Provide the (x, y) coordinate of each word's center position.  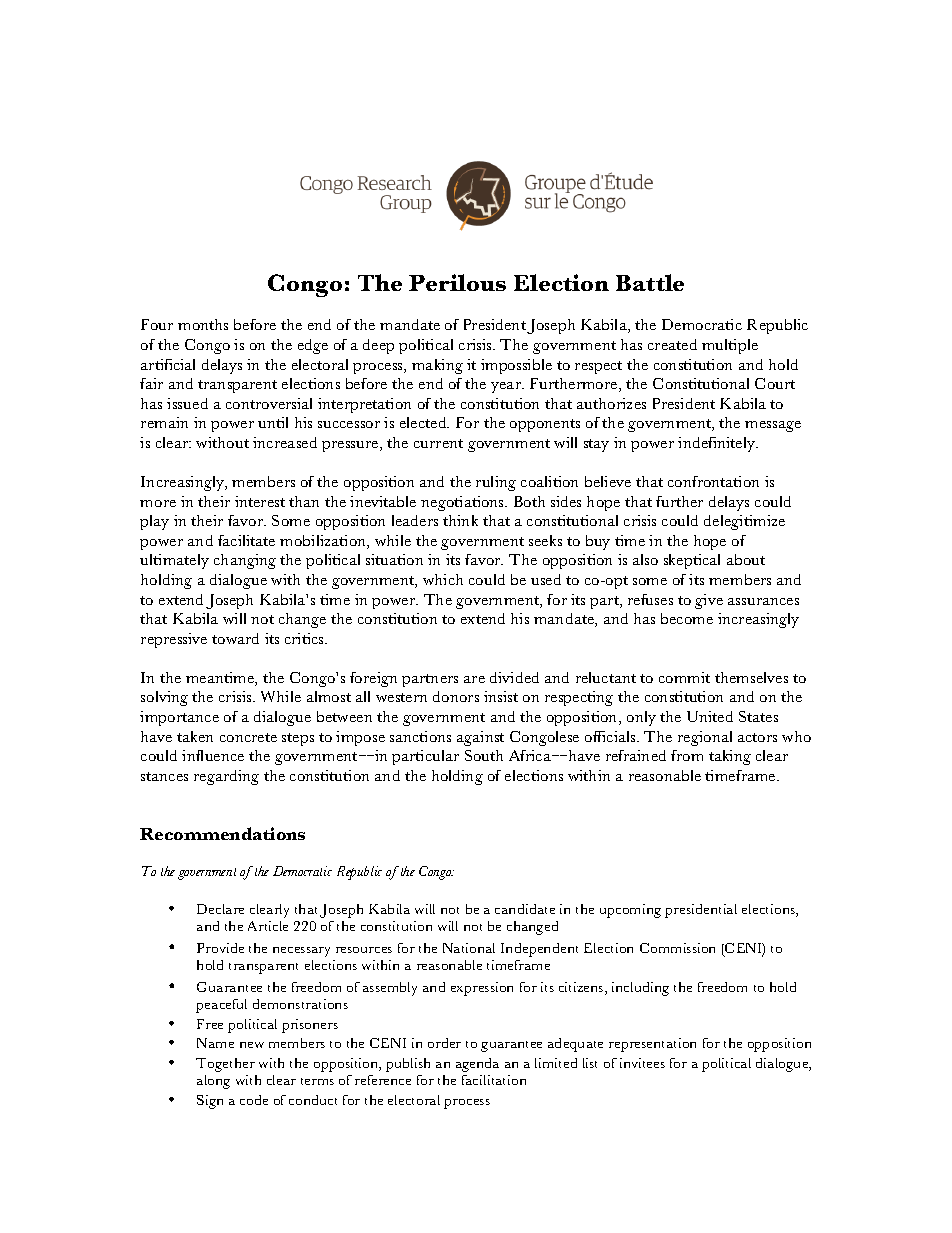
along (213, 1082)
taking (730, 757)
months (203, 324)
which (443, 579)
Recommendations (222, 833)
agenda (477, 1065)
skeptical (692, 561)
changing (245, 561)
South (484, 755)
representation (652, 1045)
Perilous (457, 282)
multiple (730, 346)
